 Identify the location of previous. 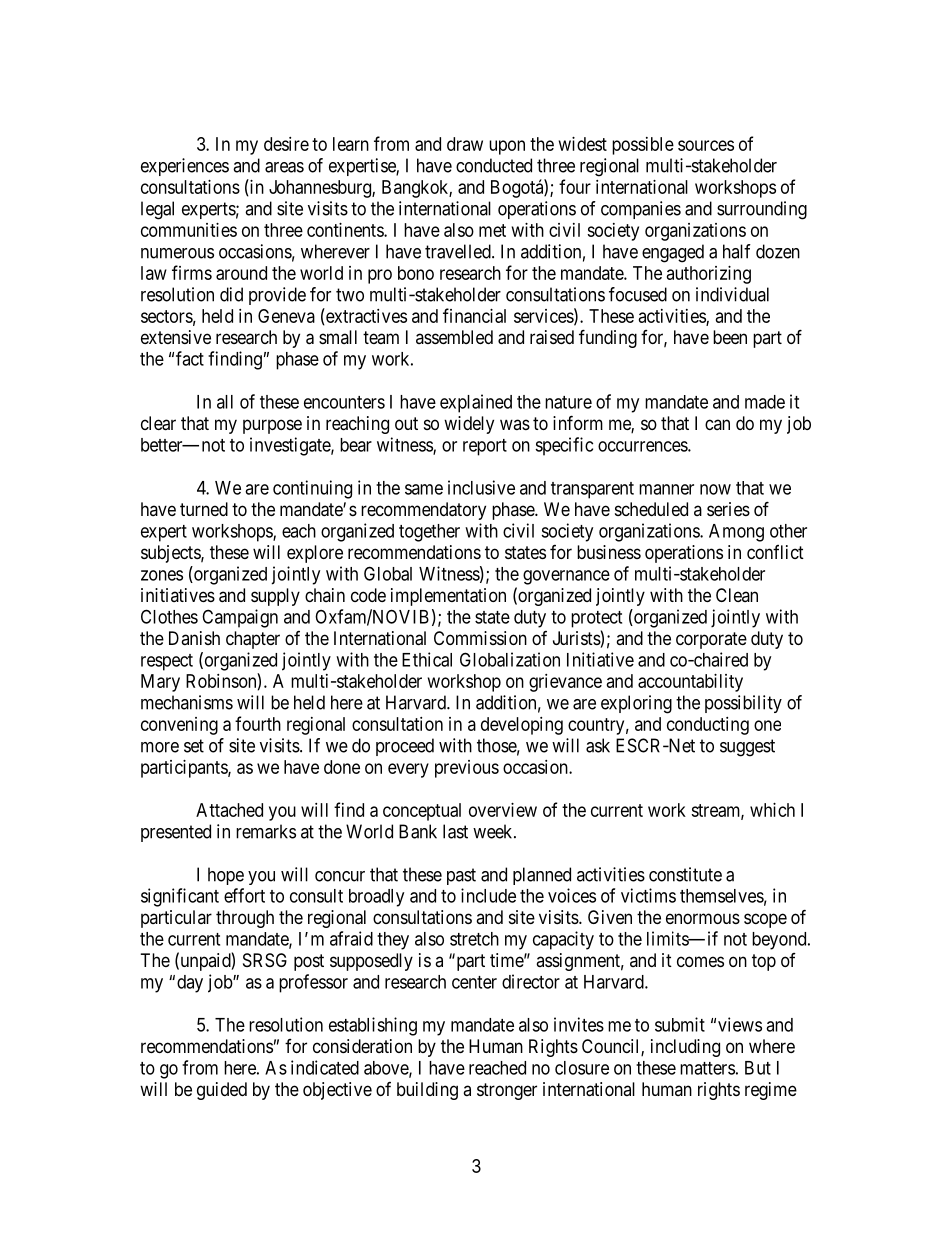
(467, 769).
